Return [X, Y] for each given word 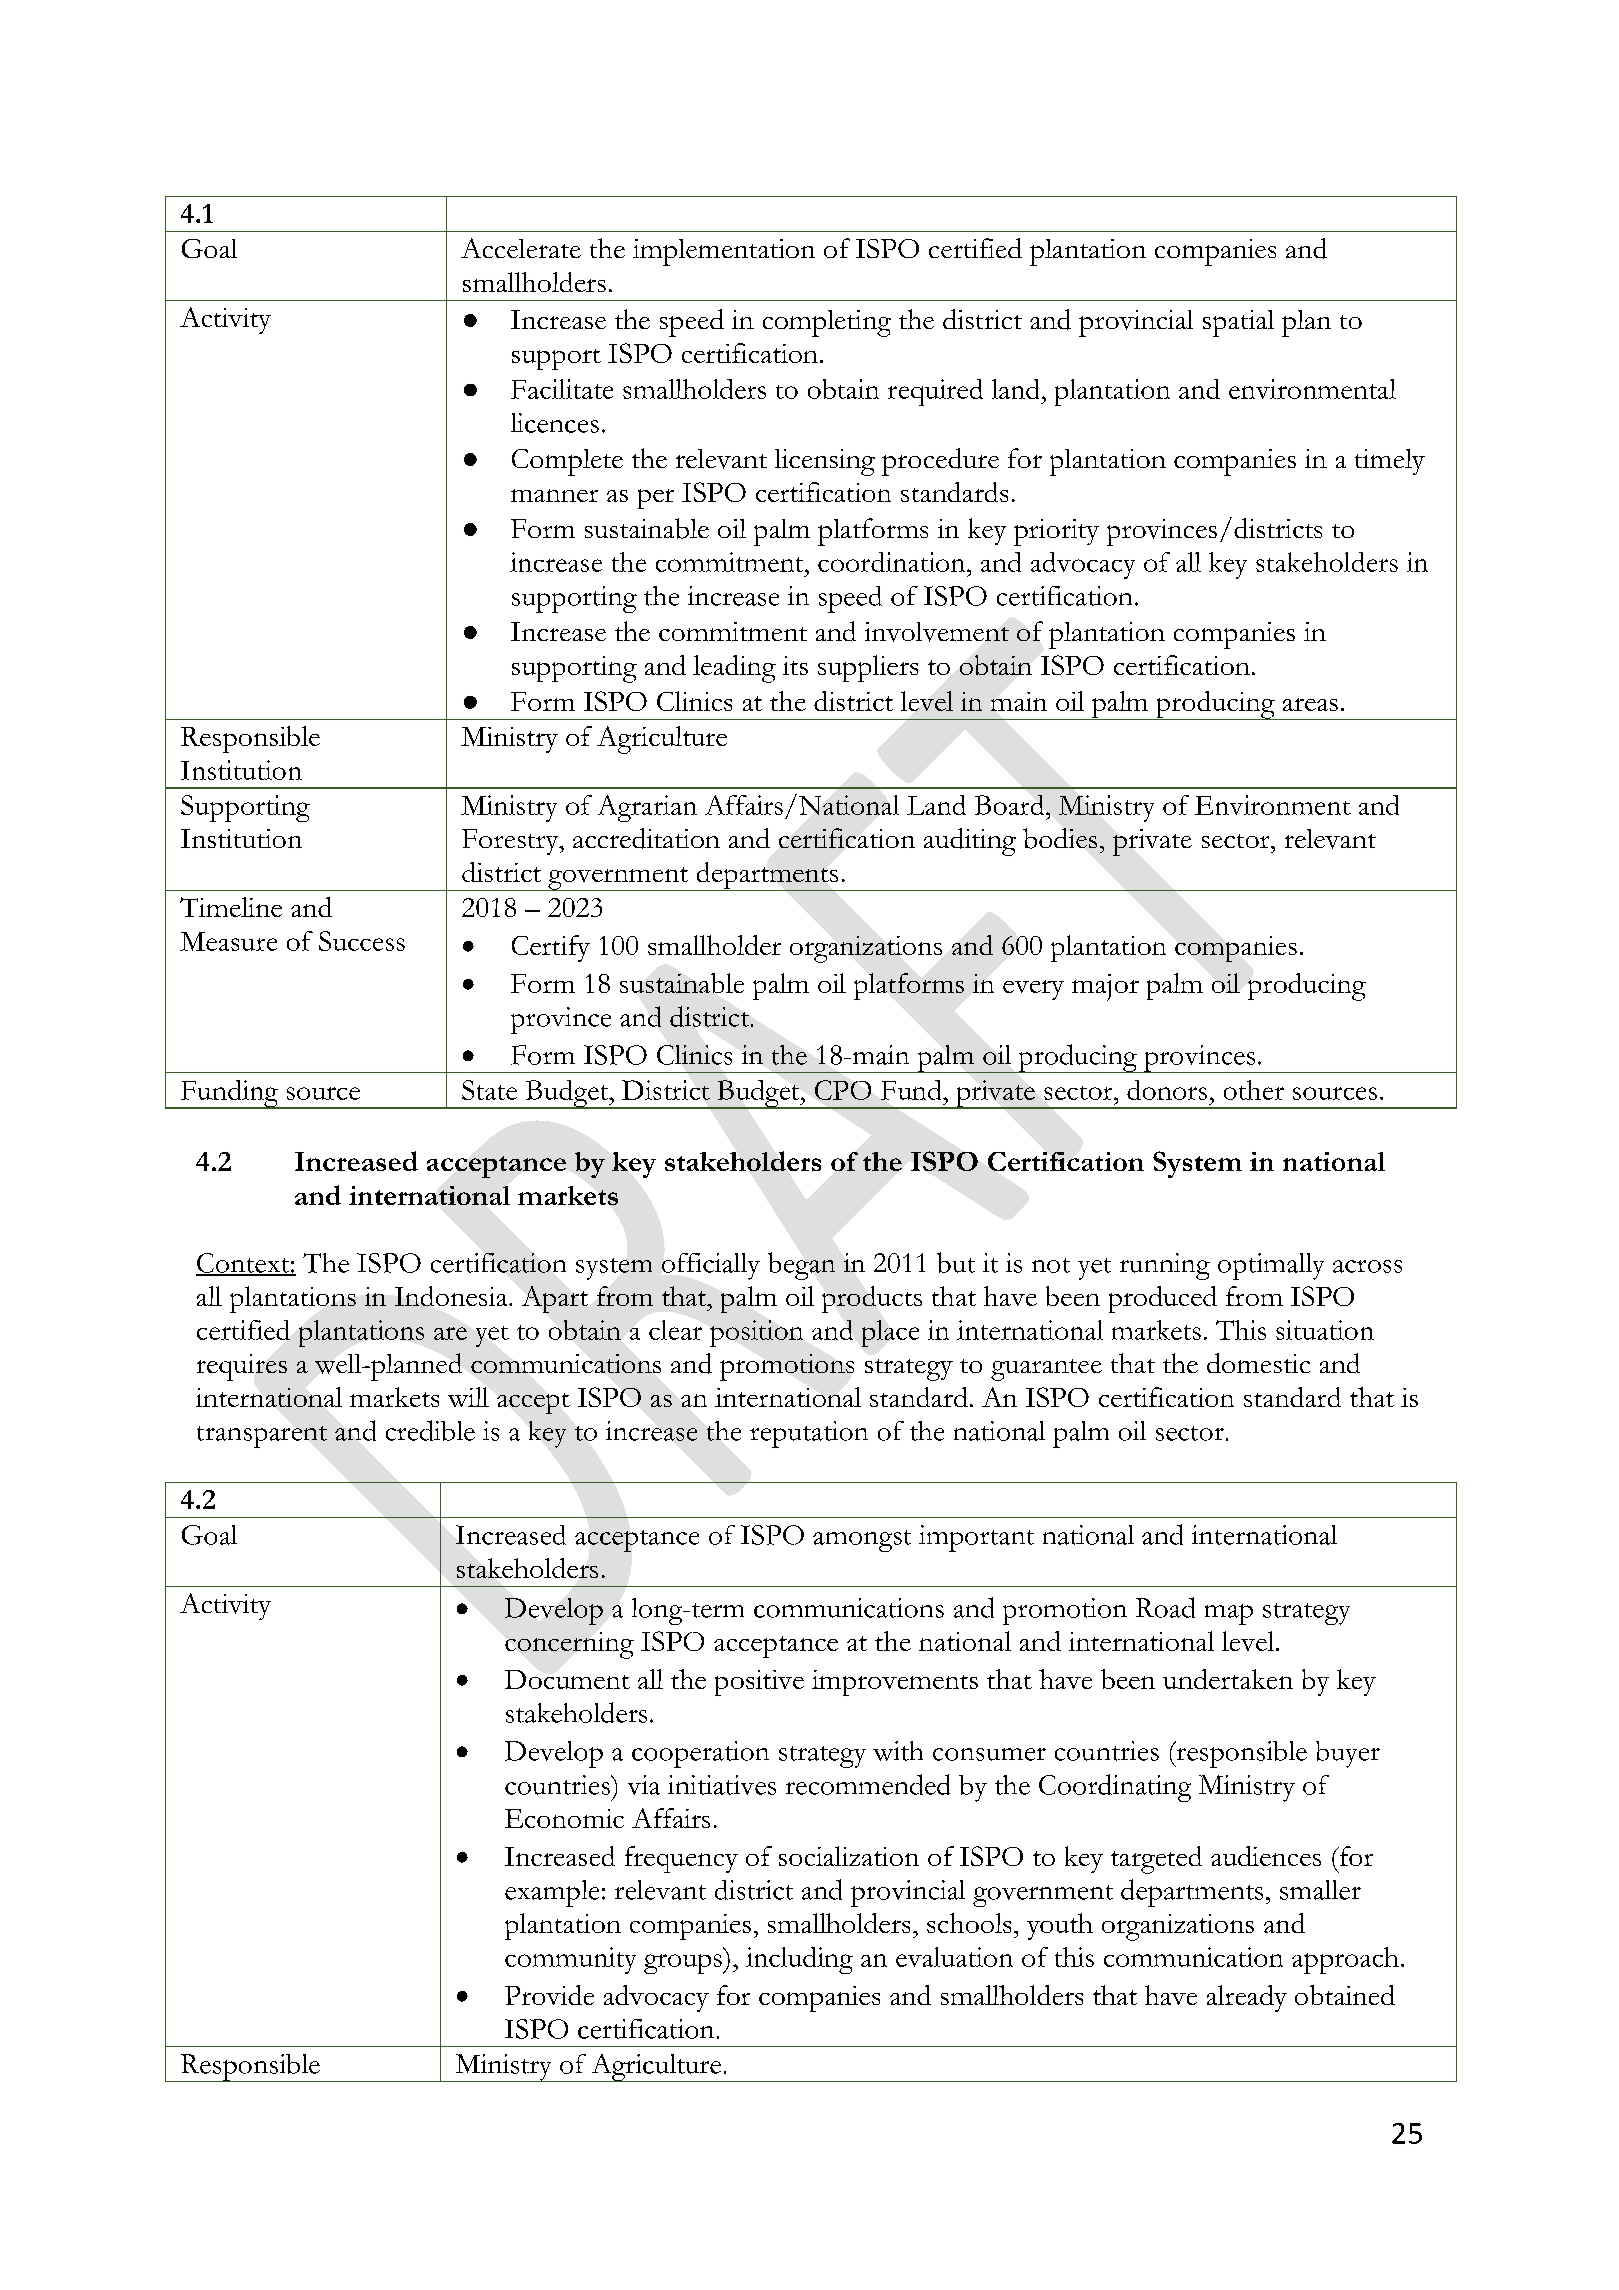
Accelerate [521, 248]
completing [827, 323]
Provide [549, 1995]
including [799, 1960]
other [1254, 1090]
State [489, 1090]
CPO [843, 1090]
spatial [1238, 323]
